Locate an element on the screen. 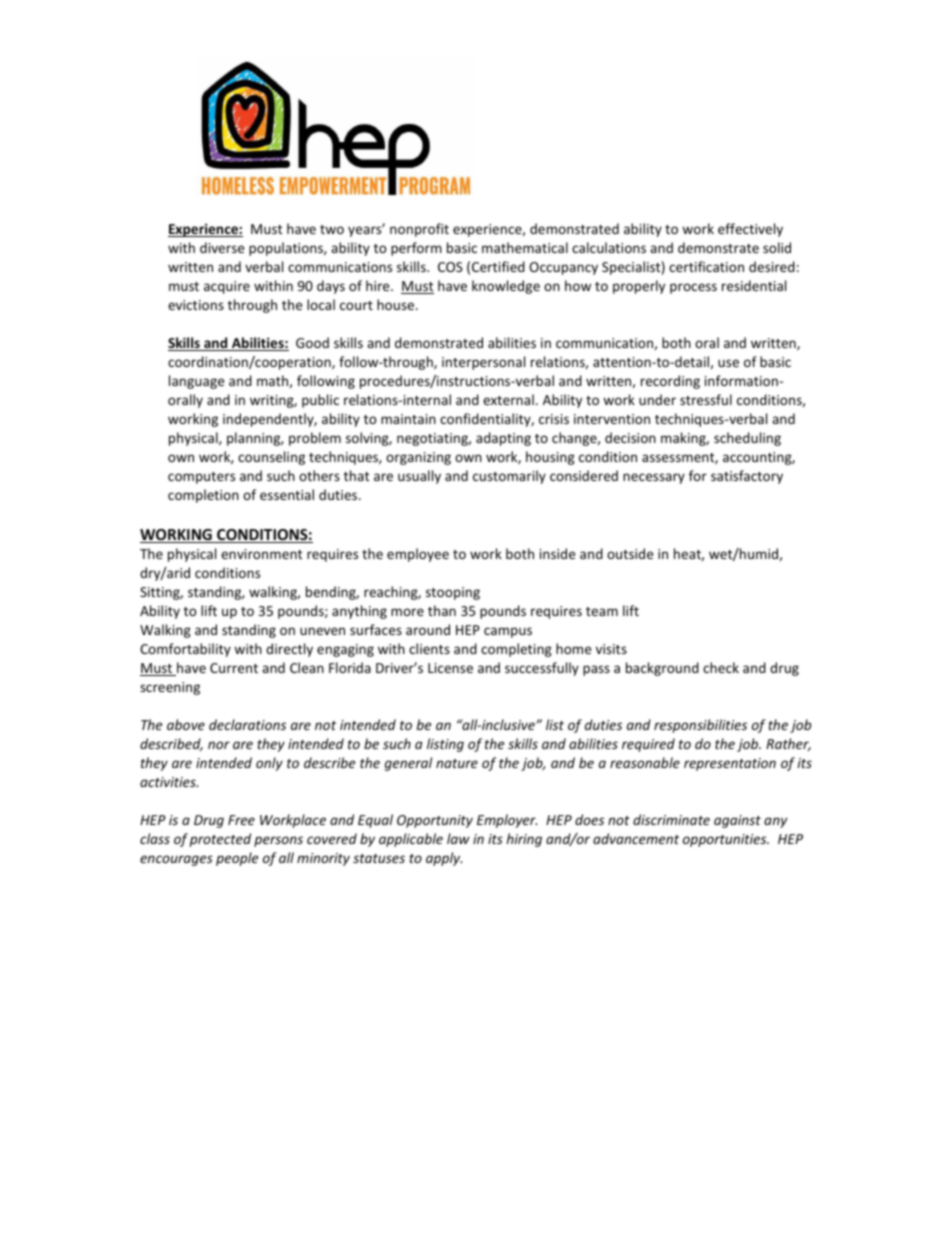  nature is located at coordinates (457, 763).
